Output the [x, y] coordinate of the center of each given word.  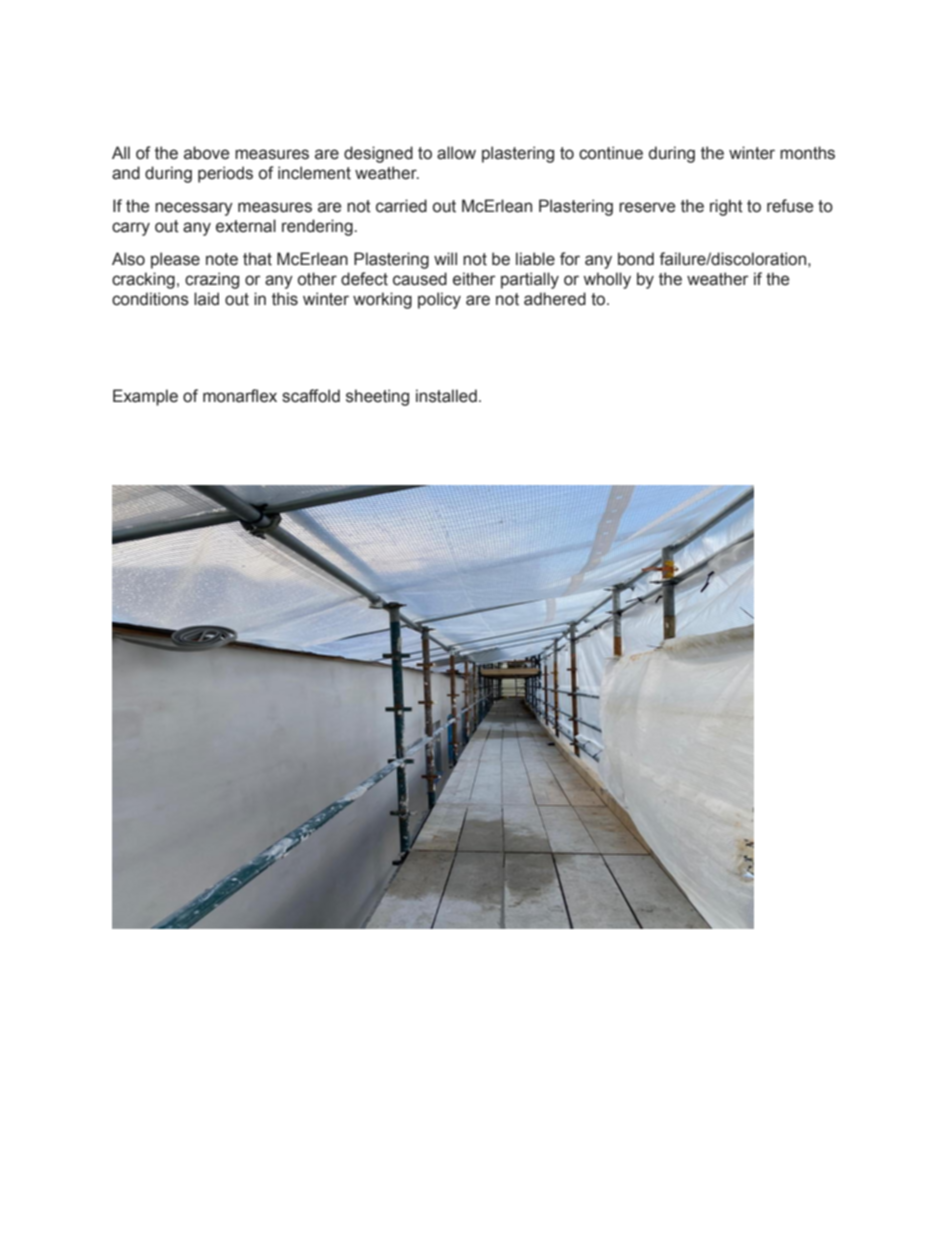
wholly [607, 280]
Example [145, 397]
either [474, 279]
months [807, 153]
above [206, 153]
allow [456, 153]
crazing [212, 280]
